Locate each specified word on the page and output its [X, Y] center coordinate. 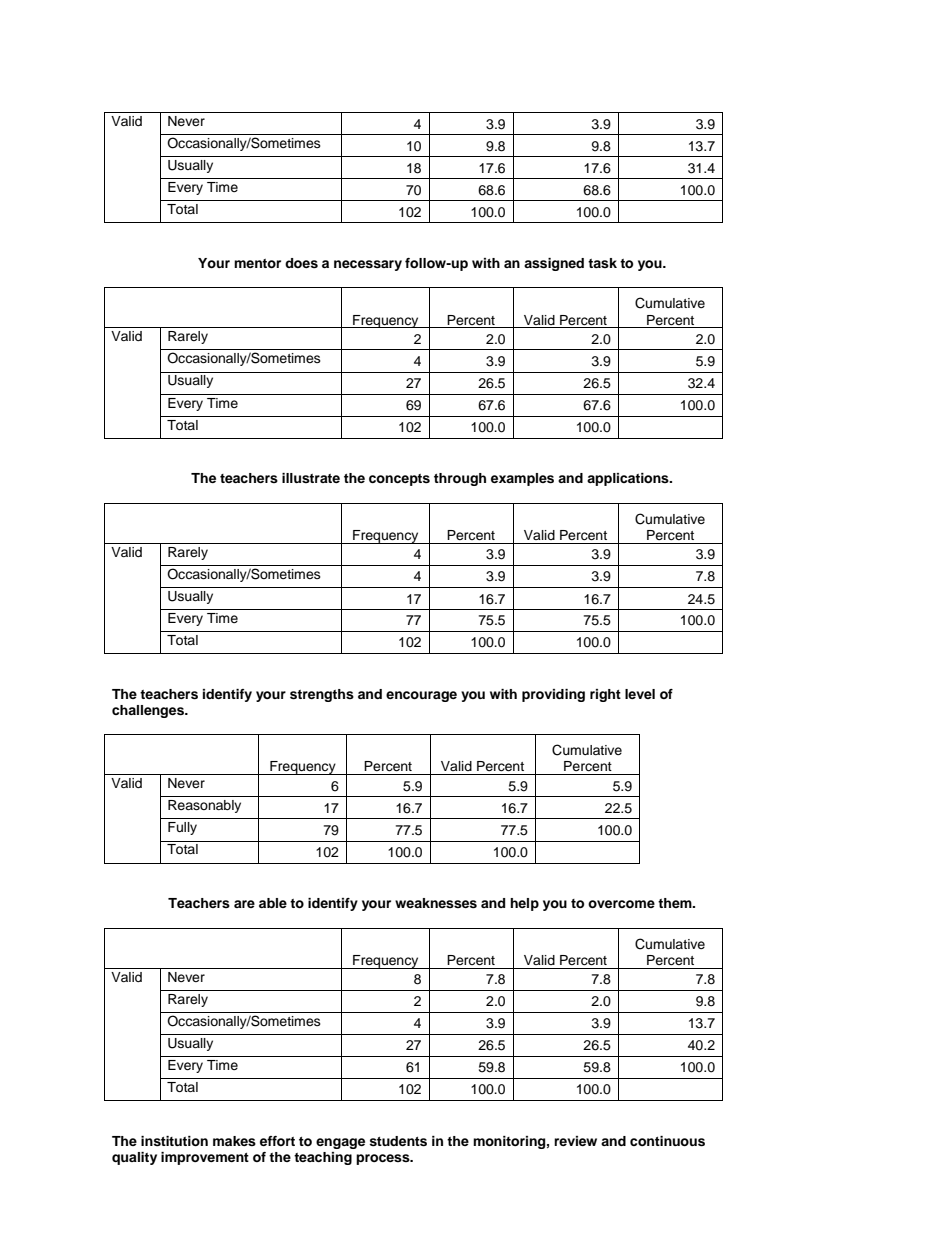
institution [174, 1141]
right [605, 695]
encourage [421, 696]
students [398, 1141]
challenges [149, 711]
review [575, 1141]
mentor [257, 263]
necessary [368, 265]
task [602, 263]
